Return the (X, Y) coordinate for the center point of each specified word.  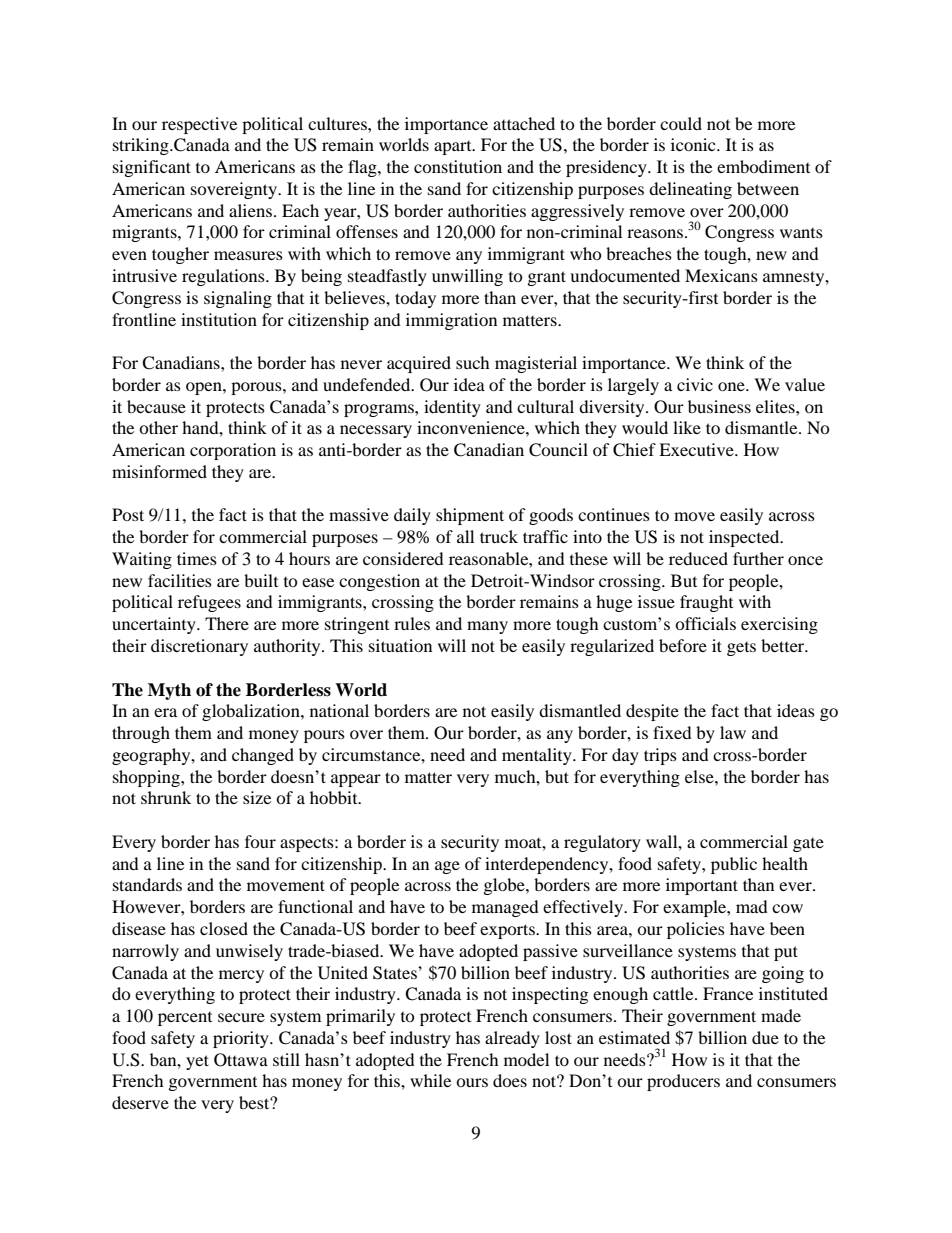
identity (452, 408)
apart (454, 148)
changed (263, 756)
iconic (694, 144)
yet (197, 1062)
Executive (697, 449)
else (700, 776)
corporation (233, 451)
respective (199, 125)
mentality (538, 756)
